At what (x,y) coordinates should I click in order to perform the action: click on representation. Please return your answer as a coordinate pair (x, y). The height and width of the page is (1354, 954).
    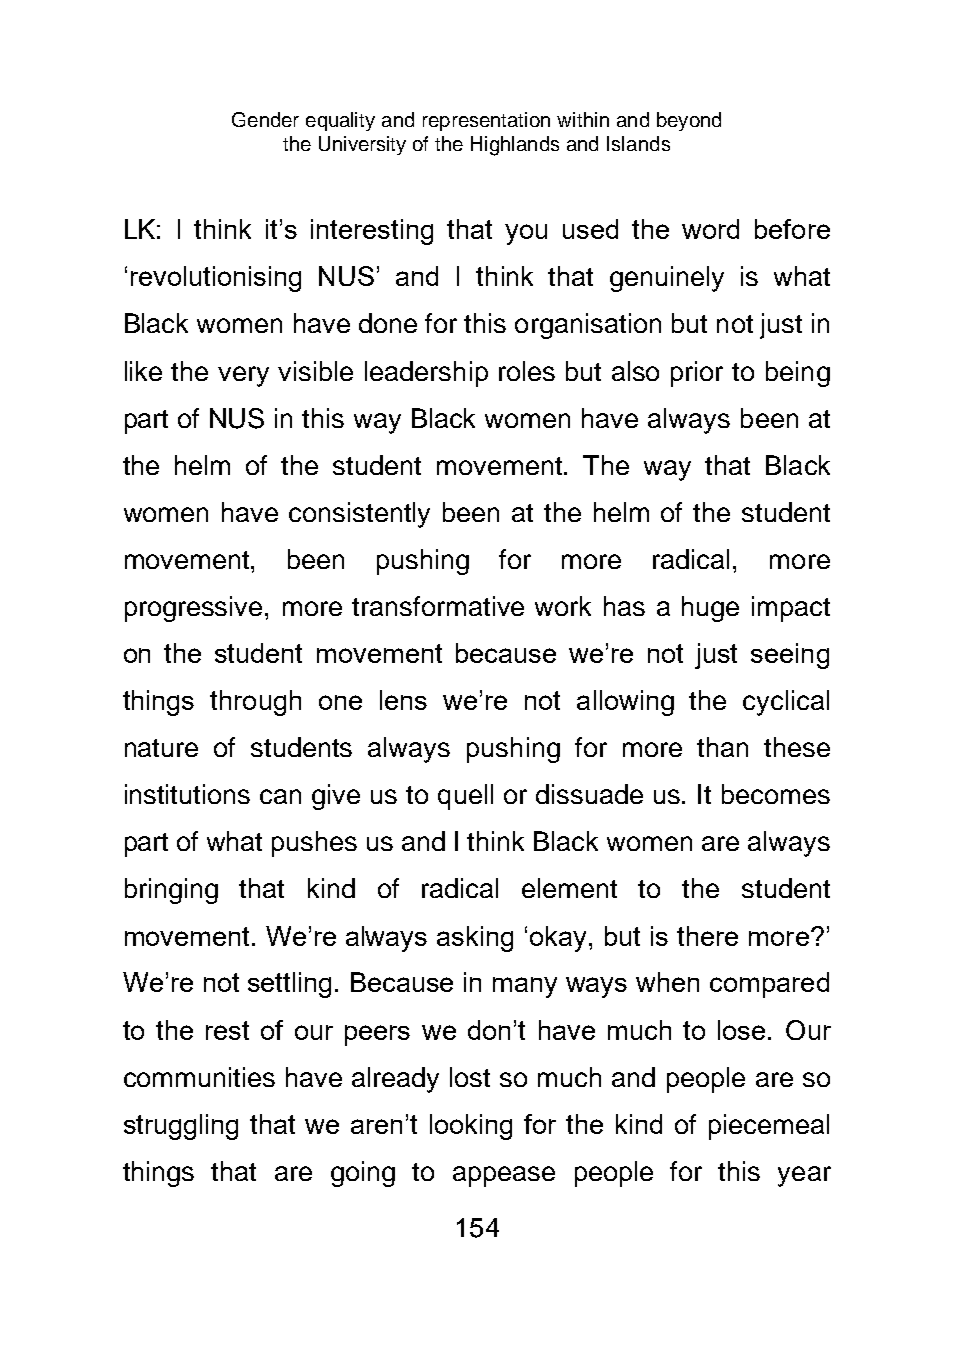
    Looking at the image, I should click on (486, 121).
